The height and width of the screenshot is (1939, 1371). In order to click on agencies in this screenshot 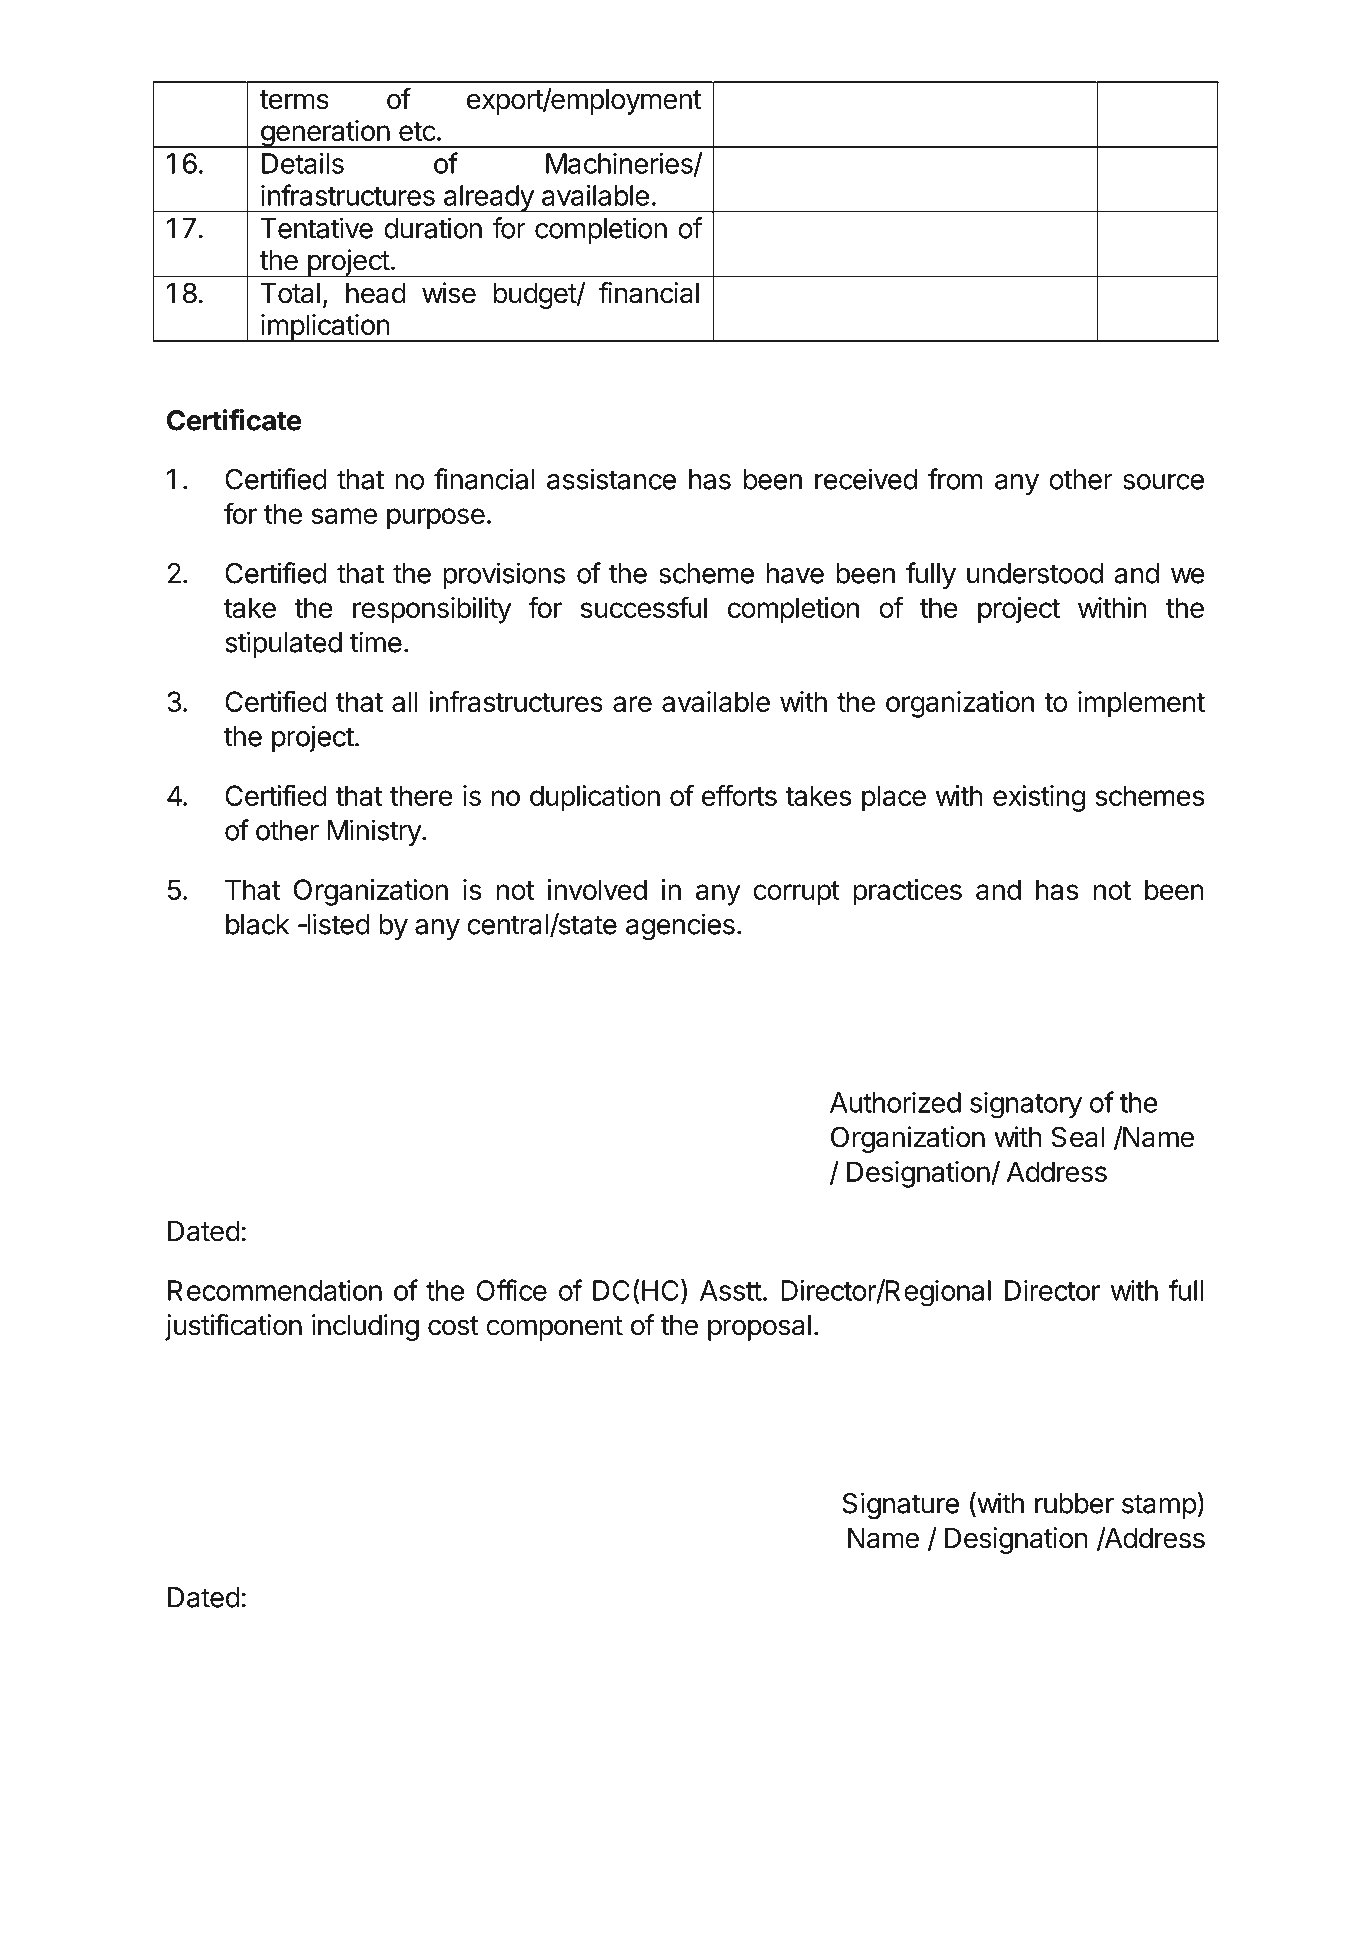, I will do `click(680, 926)`.
